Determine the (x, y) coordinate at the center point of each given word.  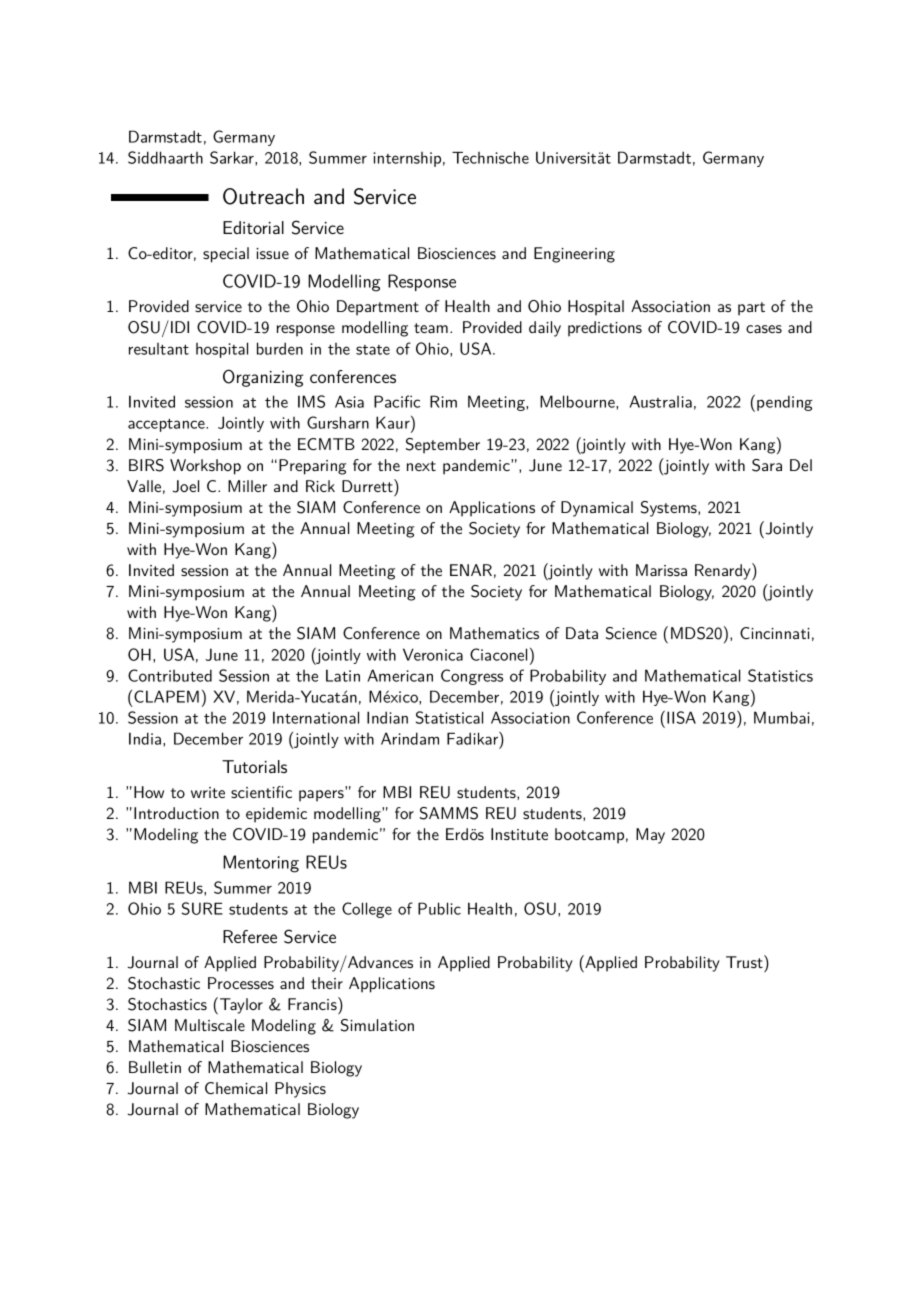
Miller (247, 486)
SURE (202, 908)
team (431, 328)
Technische (490, 157)
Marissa (661, 570)
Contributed (170, 675)
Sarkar (233, 157)
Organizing (263, 378)
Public (439, 908)
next (421, 466)
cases (764, 329)
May (650, 836)
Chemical (236, 1088)
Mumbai (782, 717)
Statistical (449, 717)
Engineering (574, 255)
